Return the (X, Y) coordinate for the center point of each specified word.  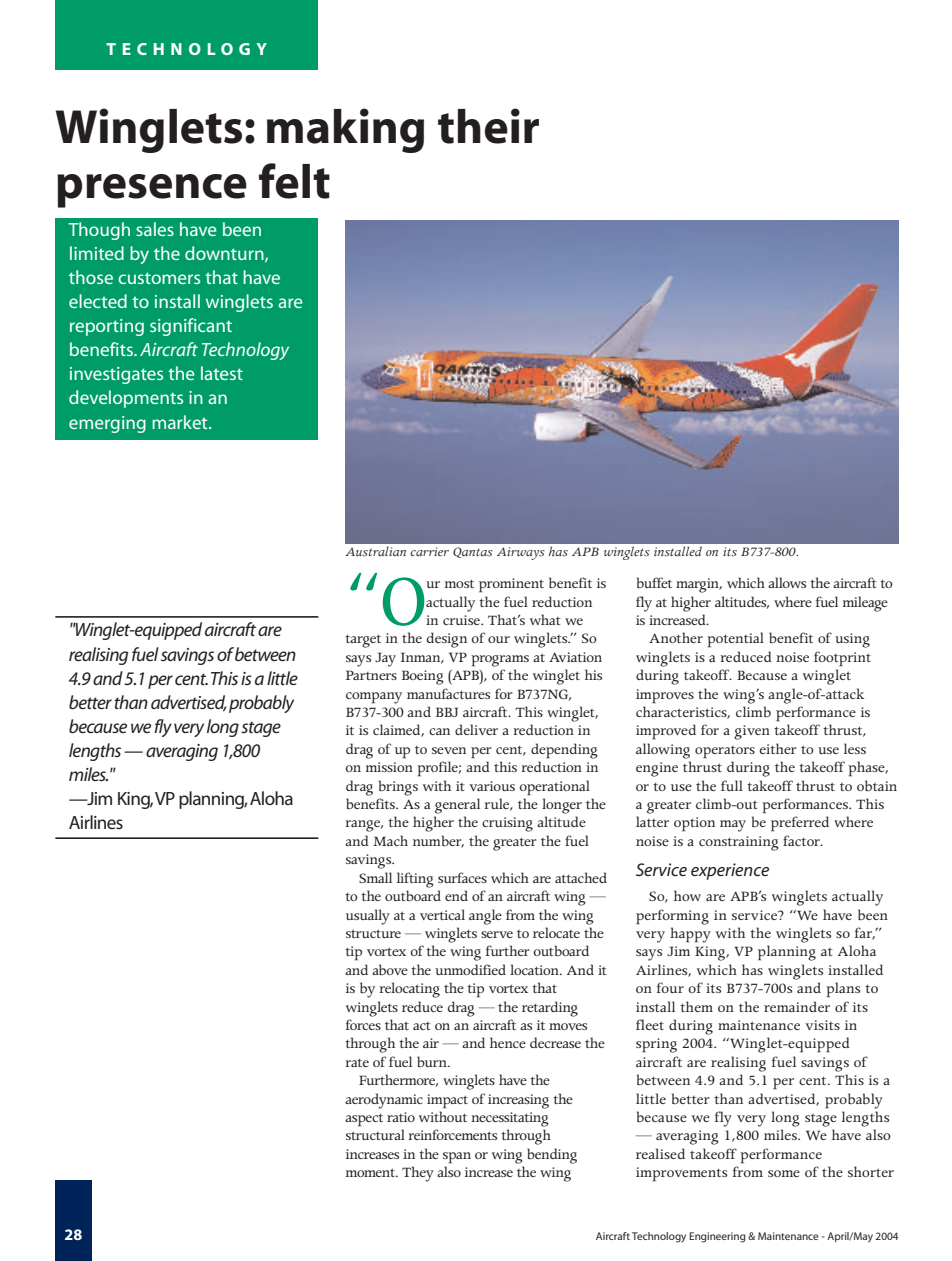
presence (152, 191)
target (363, 641)
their (488, 126)
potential (735, 640)
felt (294, 181)
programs (500, 661)
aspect (364, 1120)
